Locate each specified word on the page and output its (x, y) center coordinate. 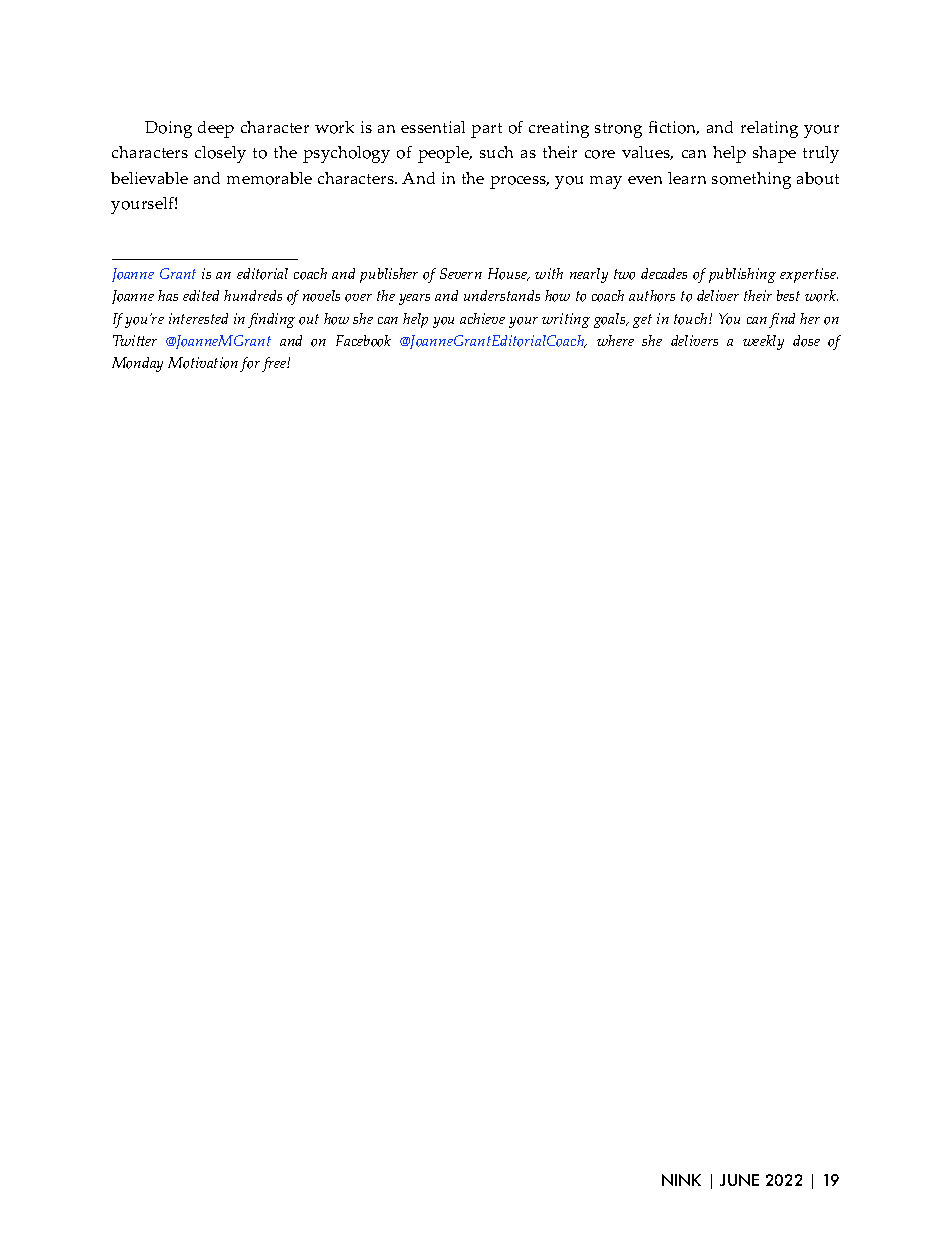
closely (220, 154)
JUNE (739, 1180)
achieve (482, 318)
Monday (137, 364)
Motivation (203, 363)
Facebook (363, 341)
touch (692, 319)
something (751, 180)
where (615, 340)
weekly (763, 342)
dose (806, 341)
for (250, 364)
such (496, 152)
